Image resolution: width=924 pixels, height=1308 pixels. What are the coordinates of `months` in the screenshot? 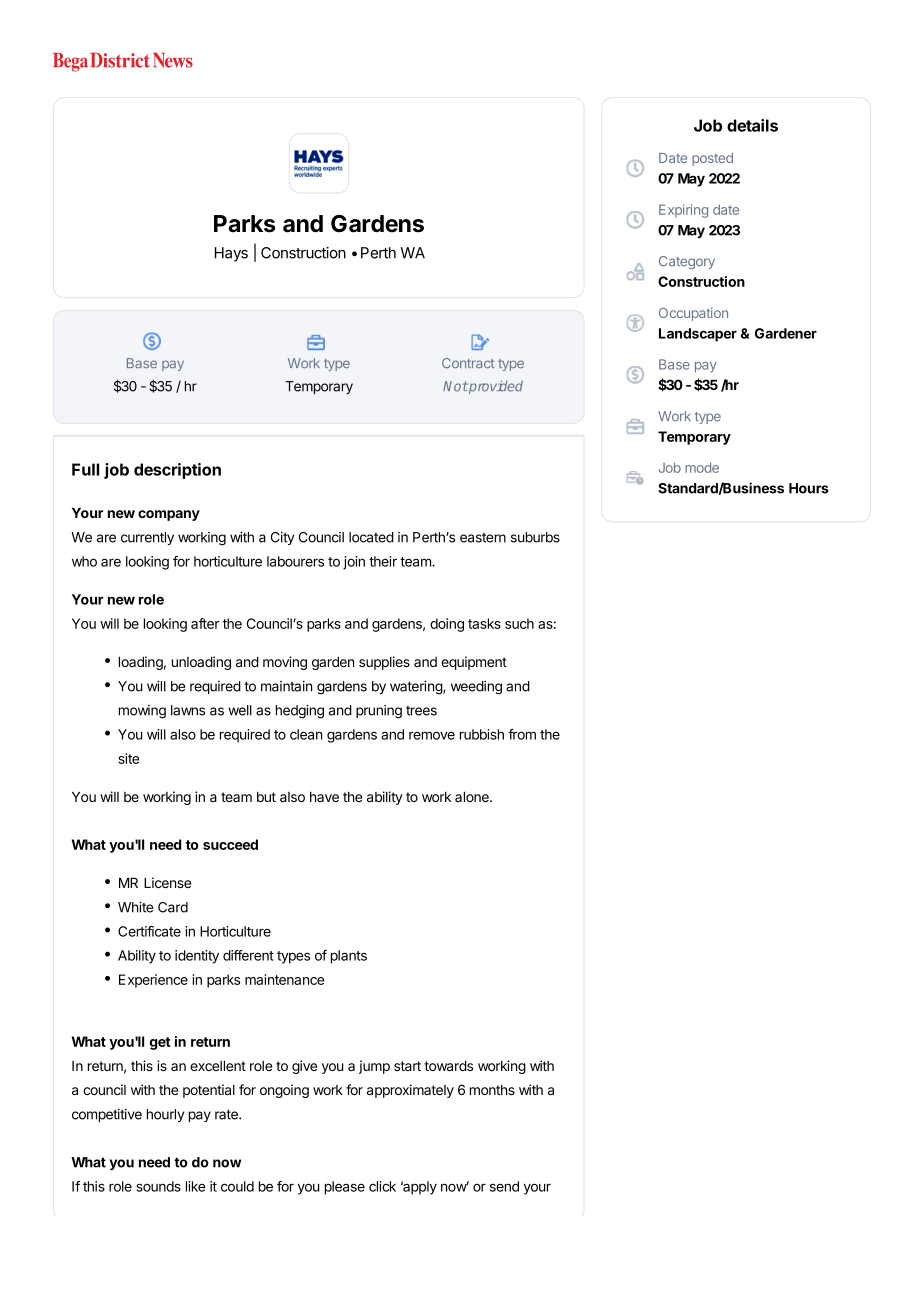 It's located at (492, 1090).
